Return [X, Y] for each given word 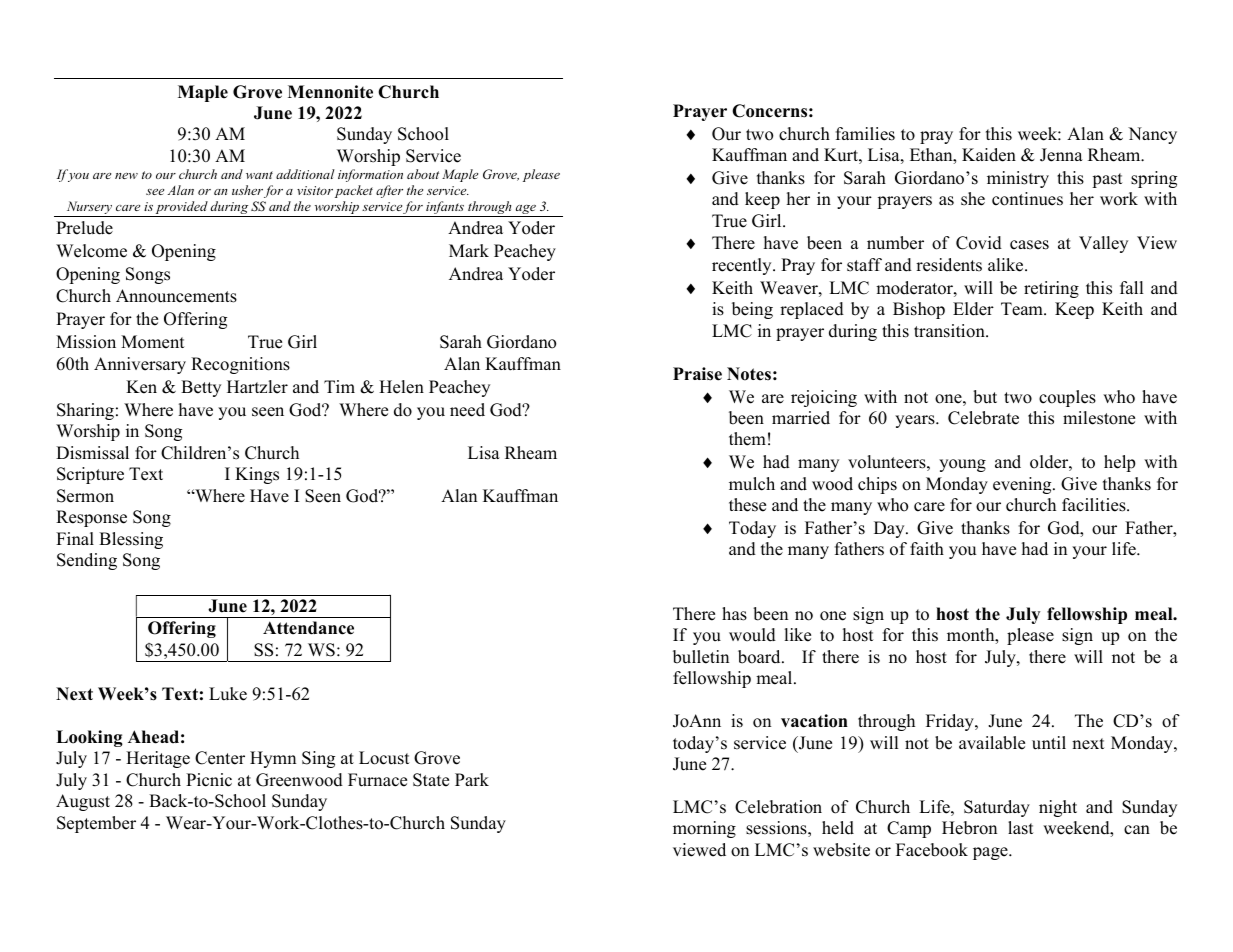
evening [1023, 485]
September [96, 824]
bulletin [701, 657]
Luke [228, 694]
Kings [257, 475]
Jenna [1061, 155]
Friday [951, 722]
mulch [752, 484]
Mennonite [330, 92]
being [752, 310]
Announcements [176, 296]
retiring [1051, 289]
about [423, 174]
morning [704, 829]
